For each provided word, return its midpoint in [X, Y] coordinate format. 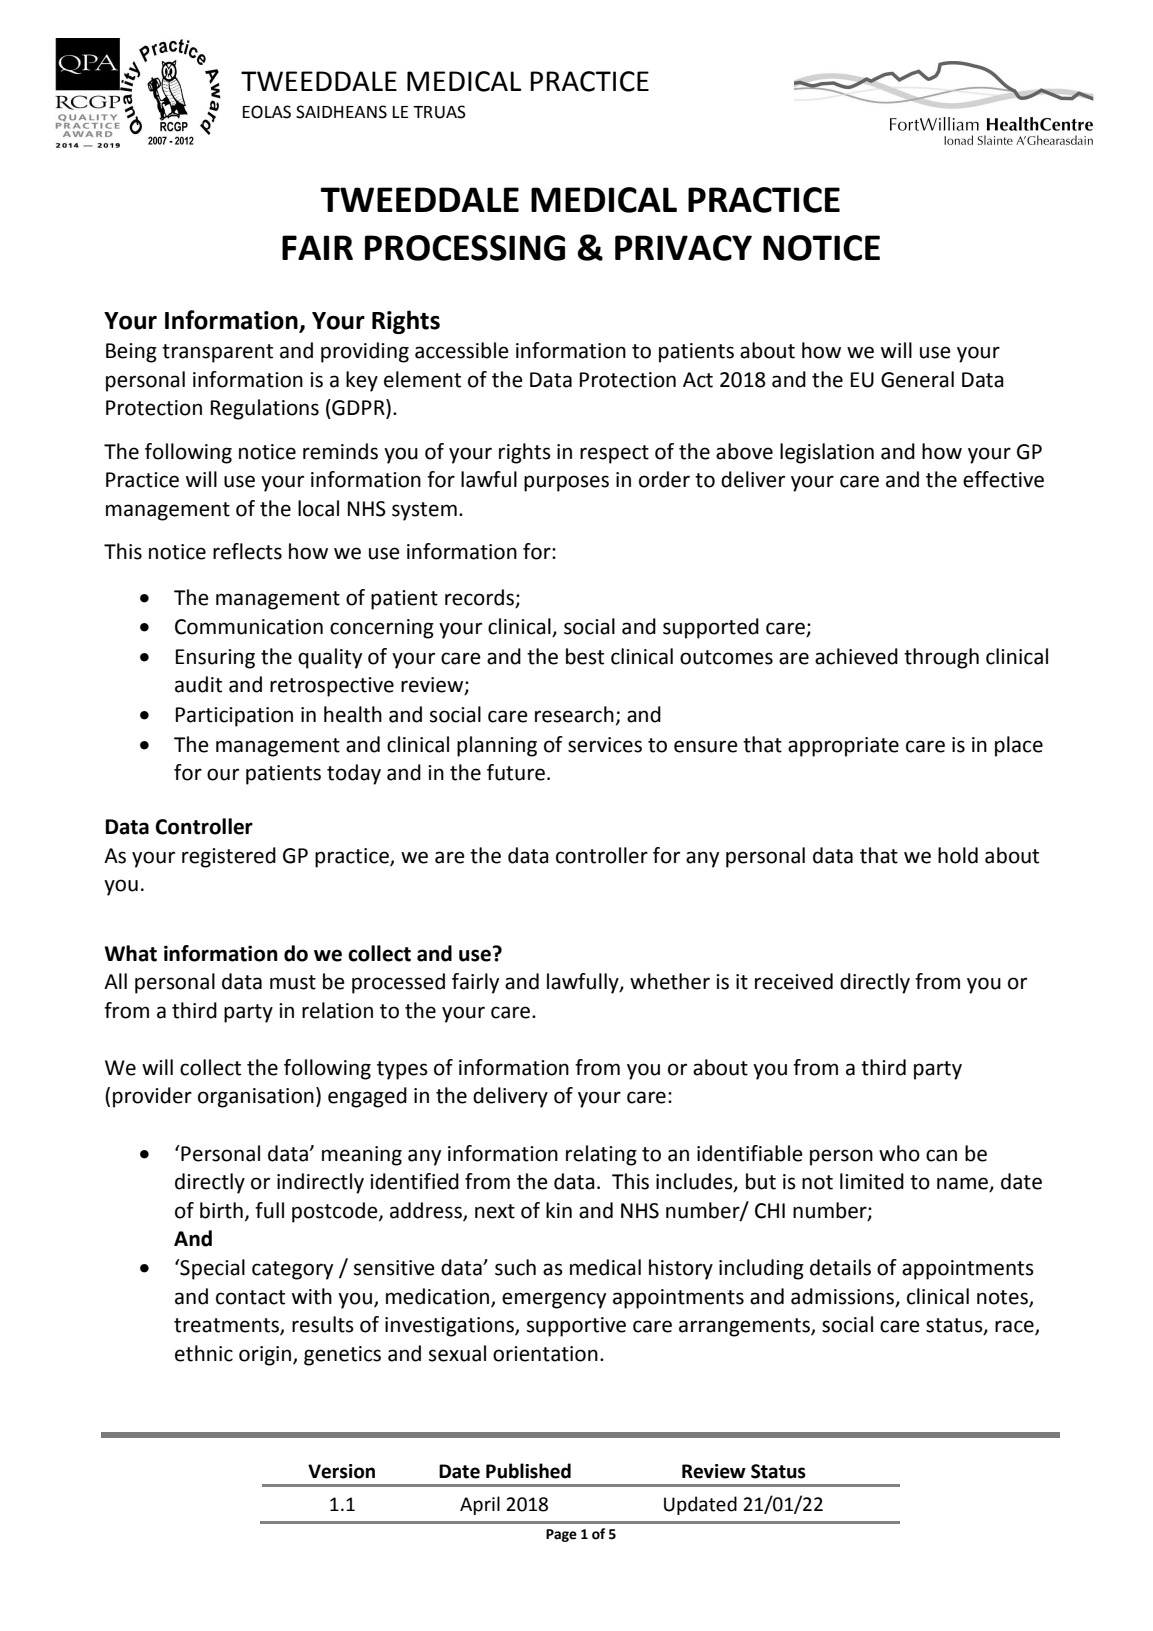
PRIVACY [683, 248]
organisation [256, 1098]
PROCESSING [465, 248]
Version [341, 1471]
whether [670, 981]
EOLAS [267, 112]
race [1015, 1327]
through [941, 658]
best [585, 656]
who [899, 1153]
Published [528, 1471]
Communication [249, 627]
